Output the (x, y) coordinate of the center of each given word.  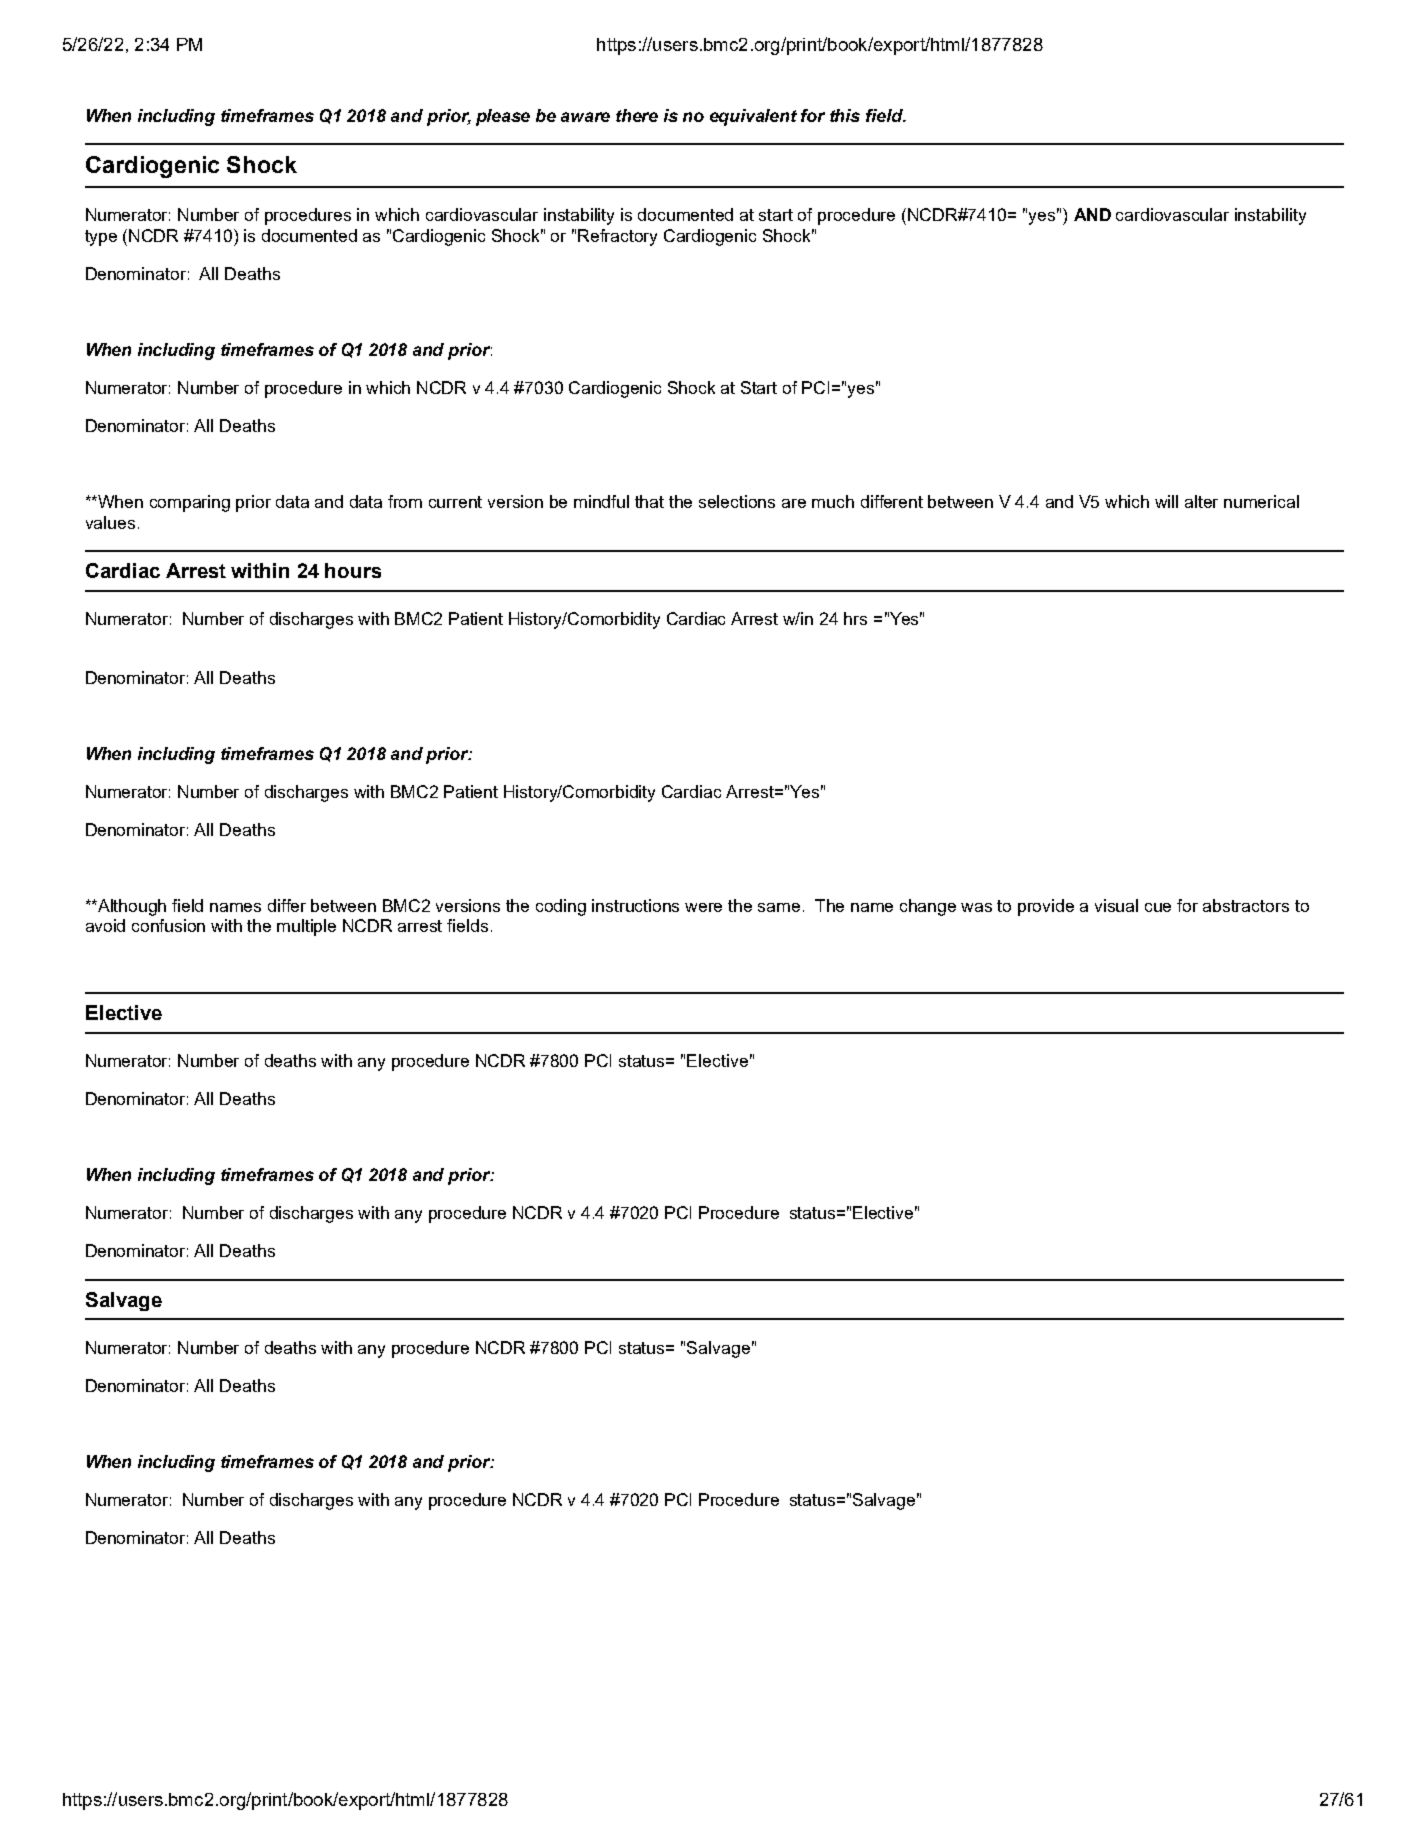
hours (353, 570)
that (649, 501)
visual (1116, 905)
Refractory (617, 237)
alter (1201, 501)
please (503, 117)
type (101, 238)
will (1166, 501)
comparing (190, 503)
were (703, 907)
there (637, 115)
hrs (855, 618)
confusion (168, 925)
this (845, 115)
